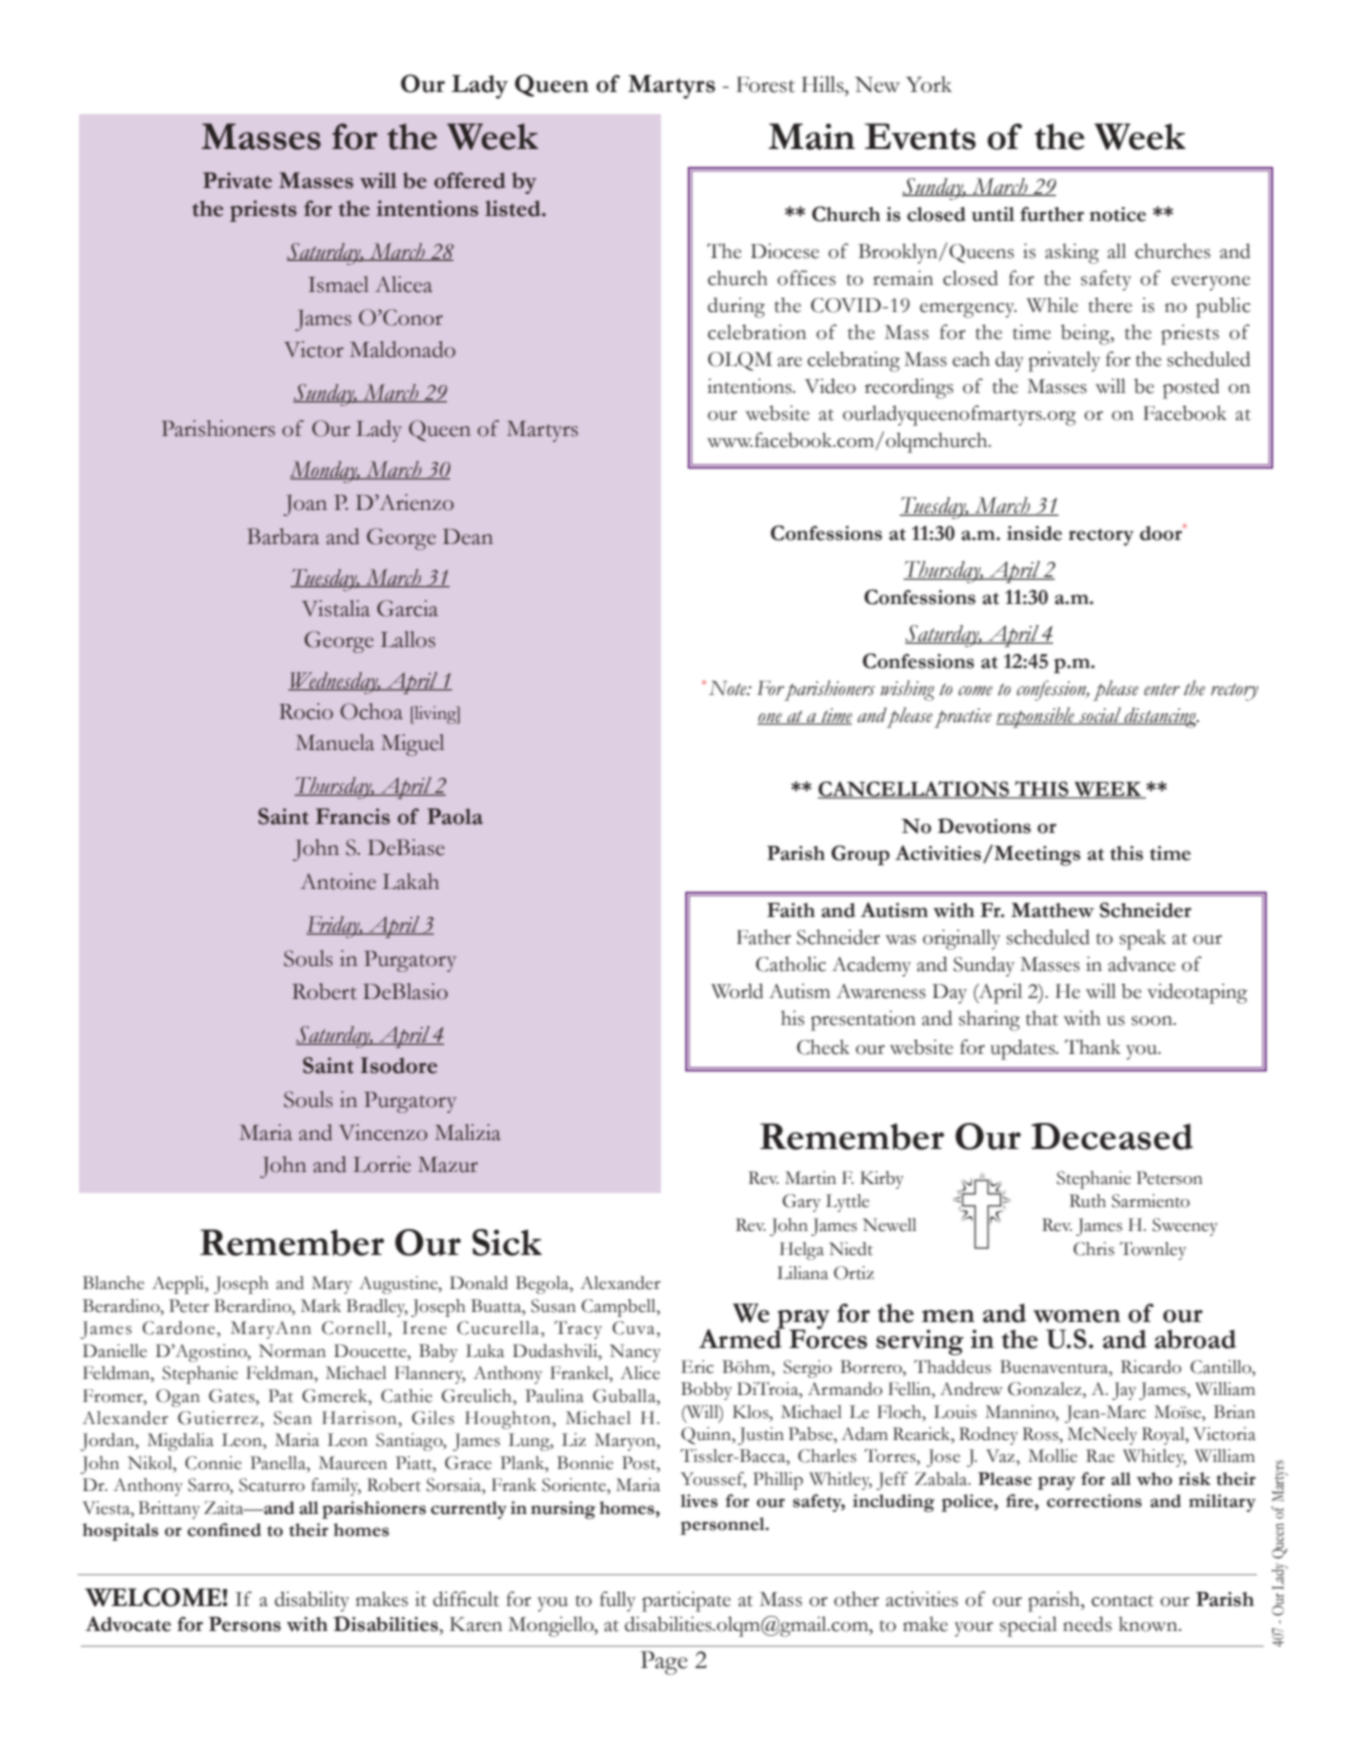 The width and height of the page is (1346, 1742). Describe the element at coordinates (1093, 1249) in the page. I see `Chris` at that location.
